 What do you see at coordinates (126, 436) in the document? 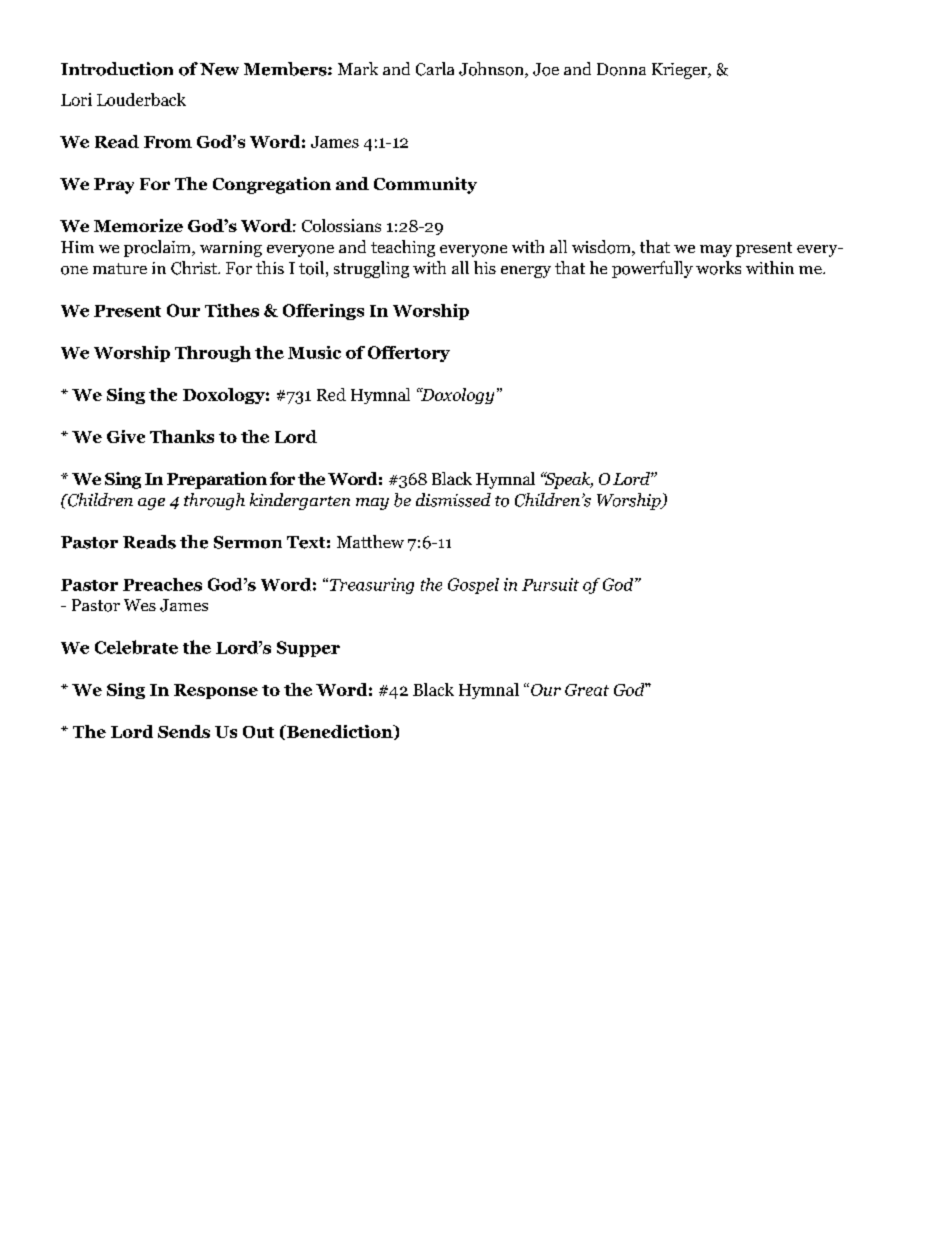
I see `Give` at bounding box center [126, 436].
